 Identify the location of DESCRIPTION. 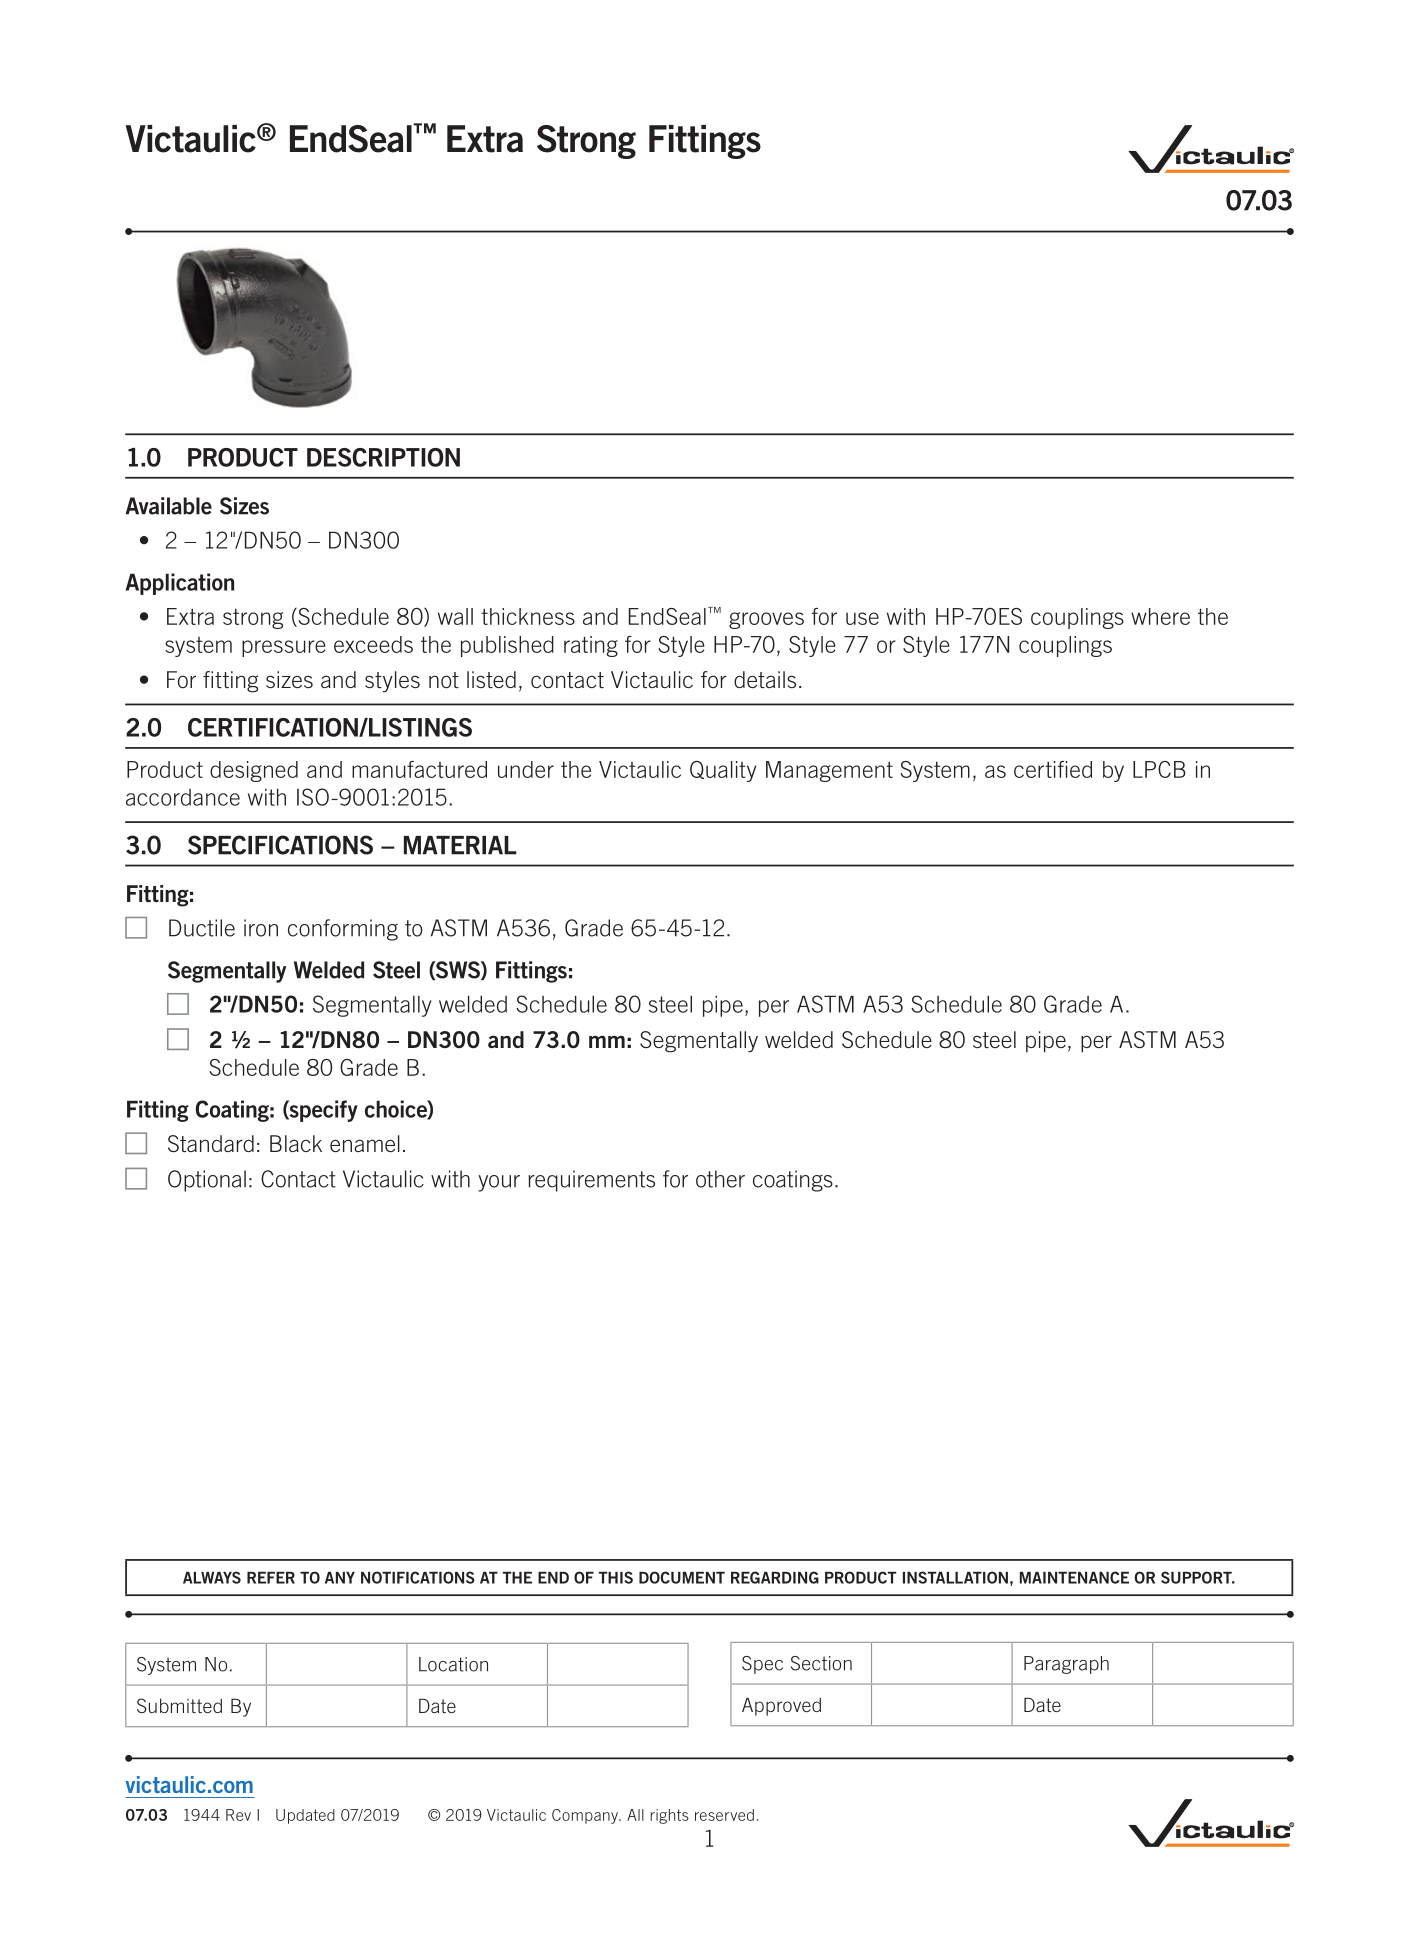
(383, 457).
